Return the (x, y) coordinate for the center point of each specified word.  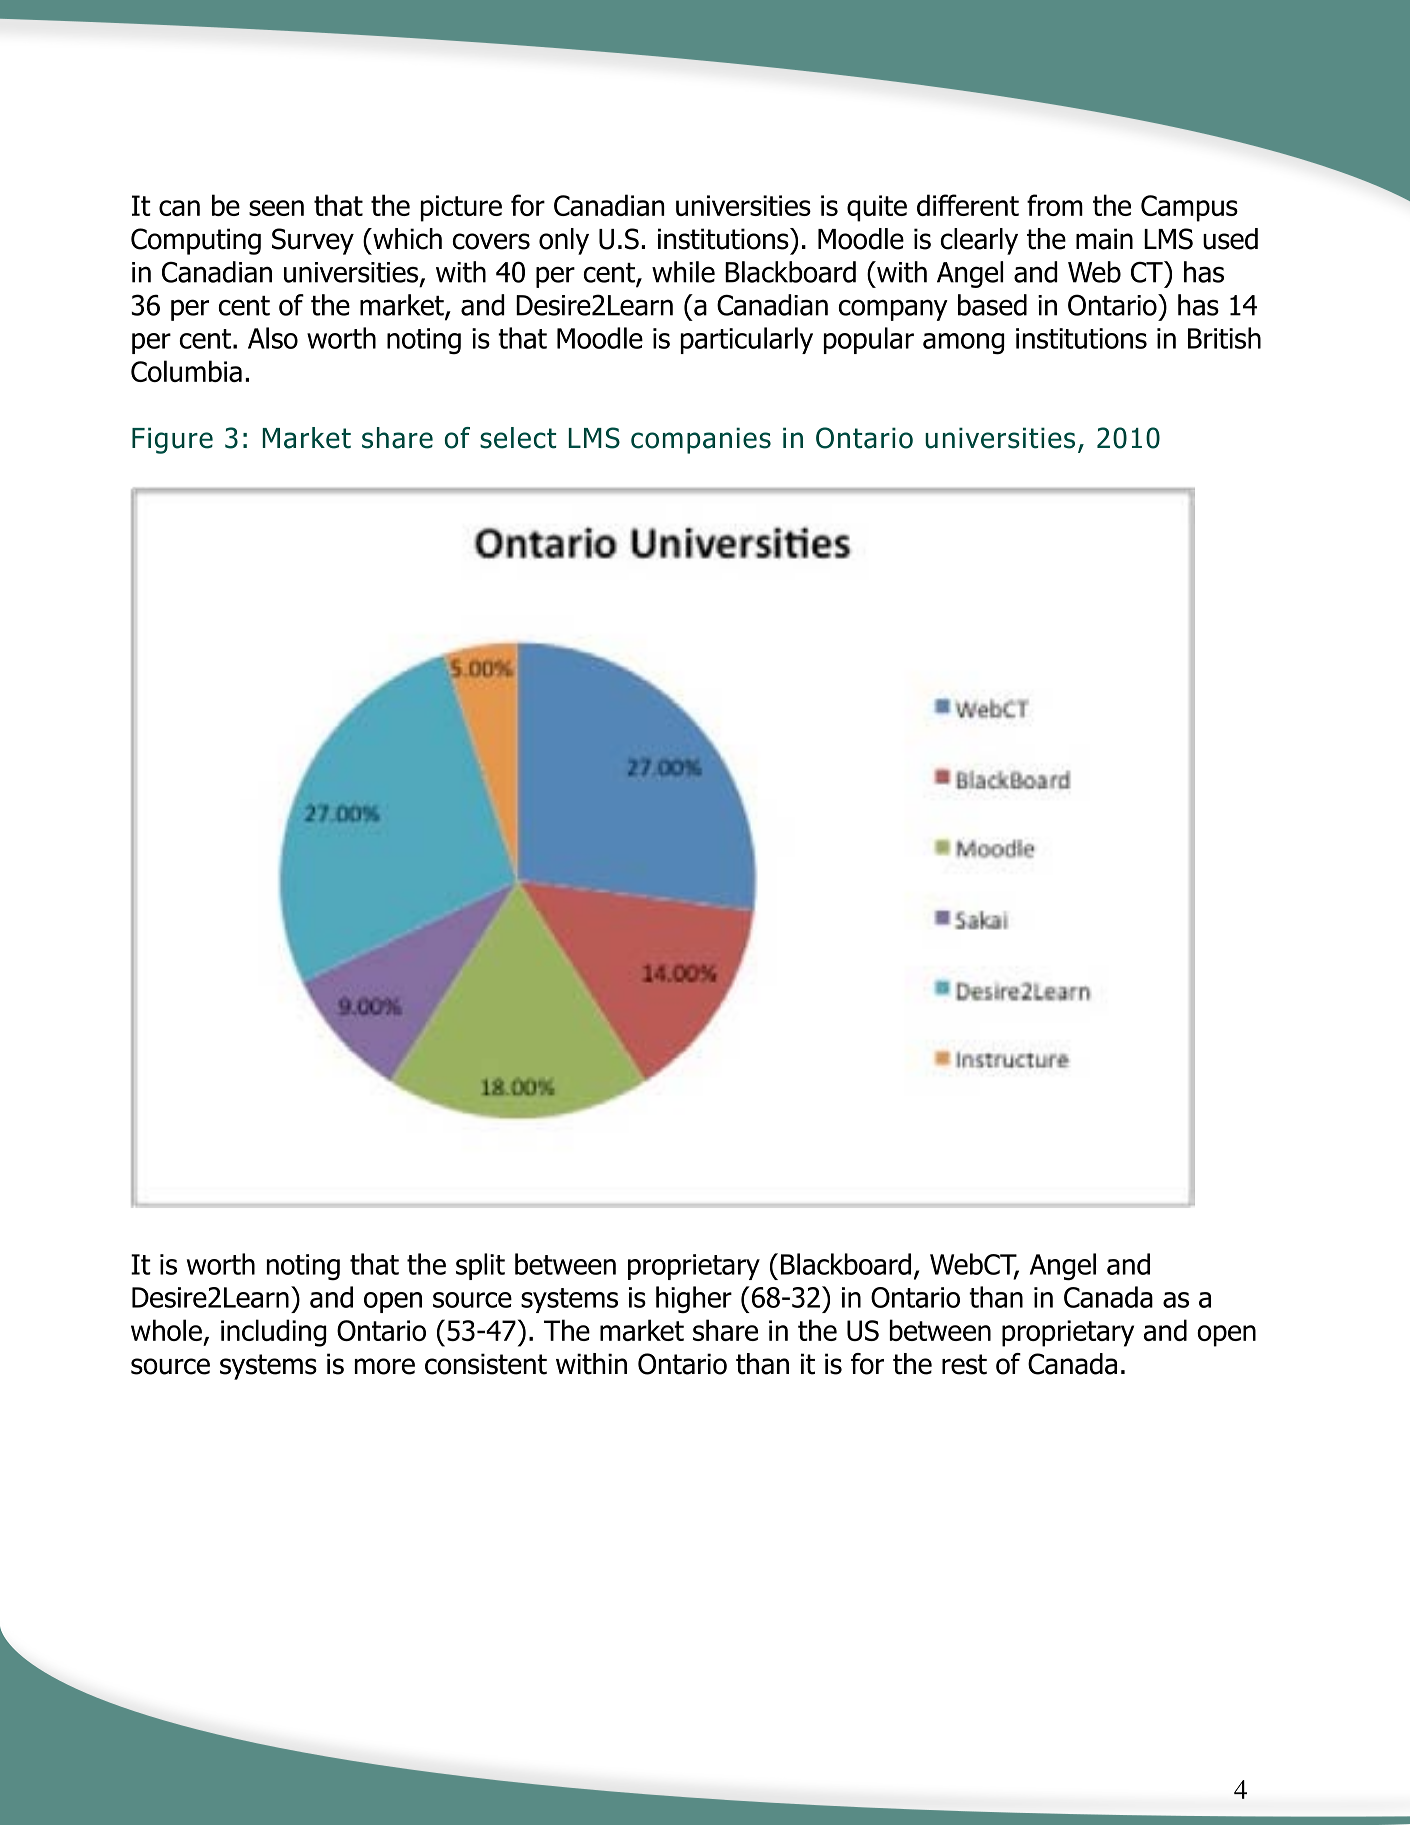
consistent (486, 1364)
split (480, 1266)
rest (964, 1364)
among (963, 344)
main (1104, 239)
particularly (747, 340)
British (1224, 338)
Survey (313, 241)
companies (701, 440)
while (683, 272)
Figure (172, 440)
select (518, 438)
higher (694, 1299)
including (273, 1333)
